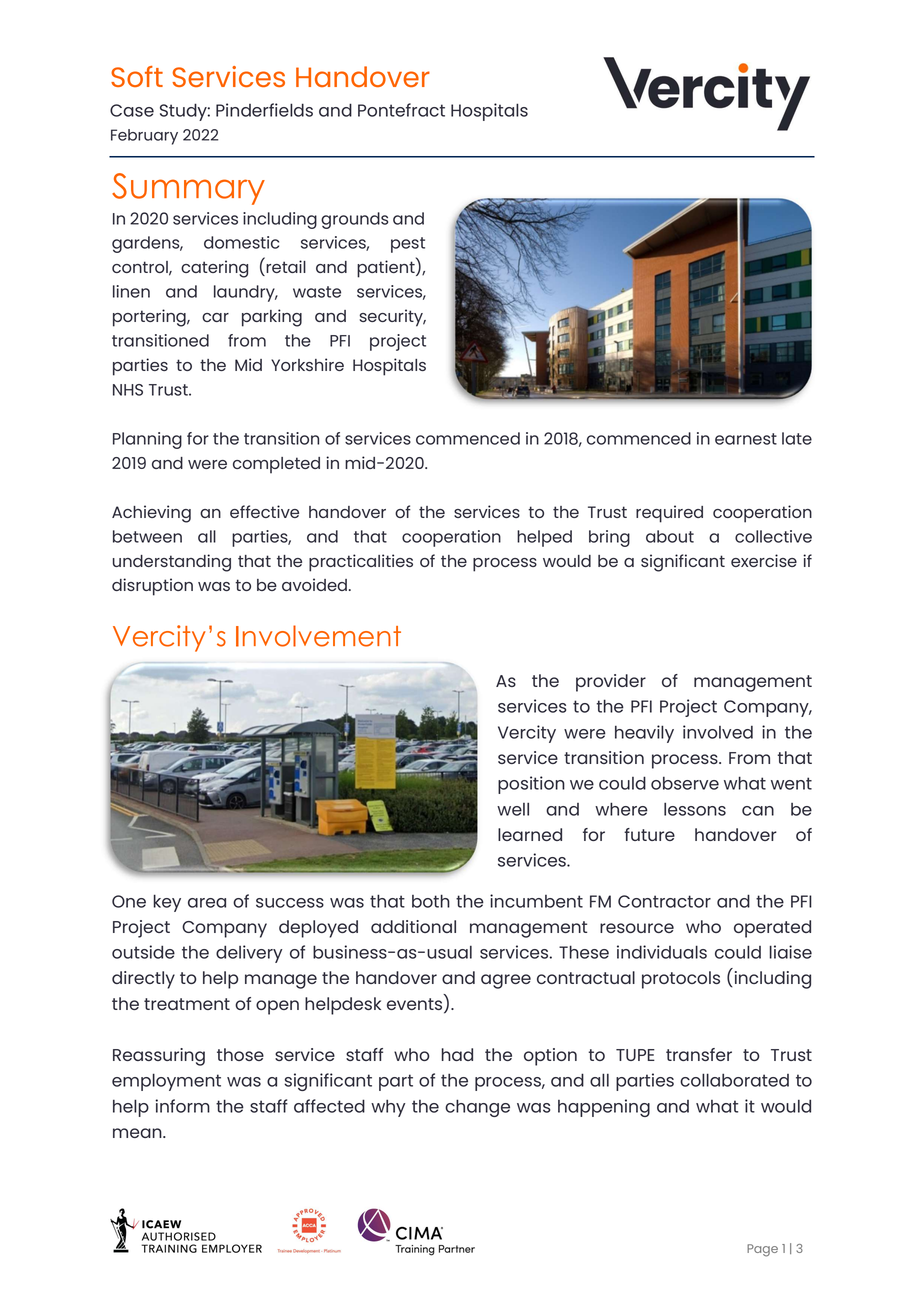 The image size is (924, 1308). I want to click on patient, so click(387, 268).
